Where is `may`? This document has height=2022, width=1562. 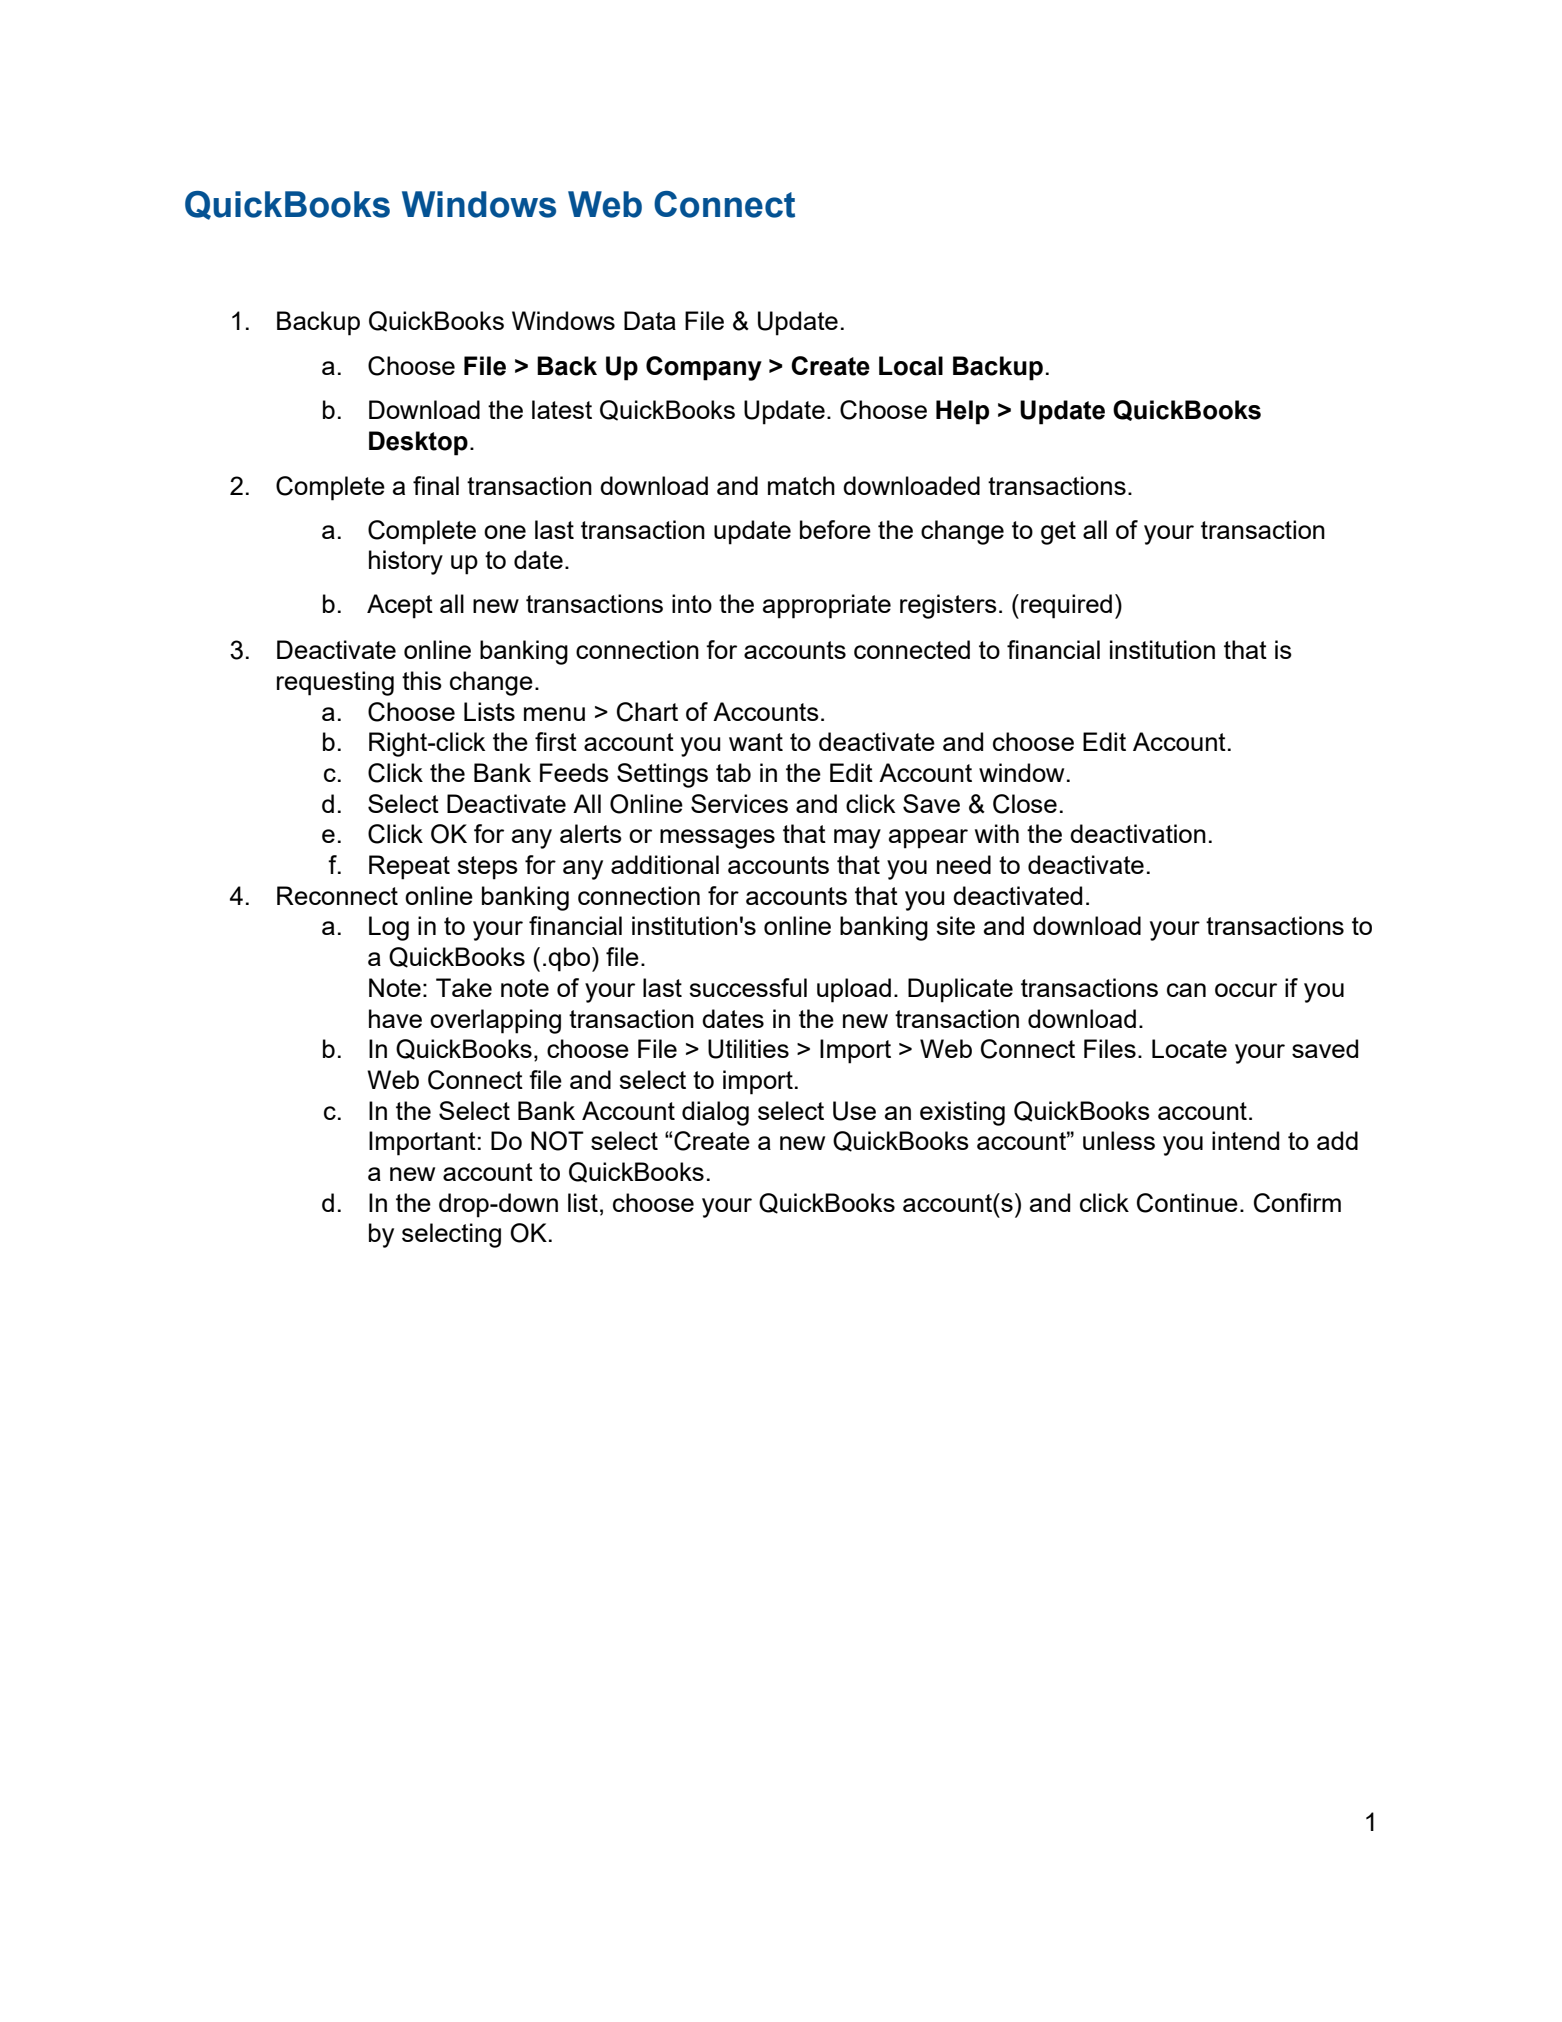 may is located at coordinates (857, 839).
